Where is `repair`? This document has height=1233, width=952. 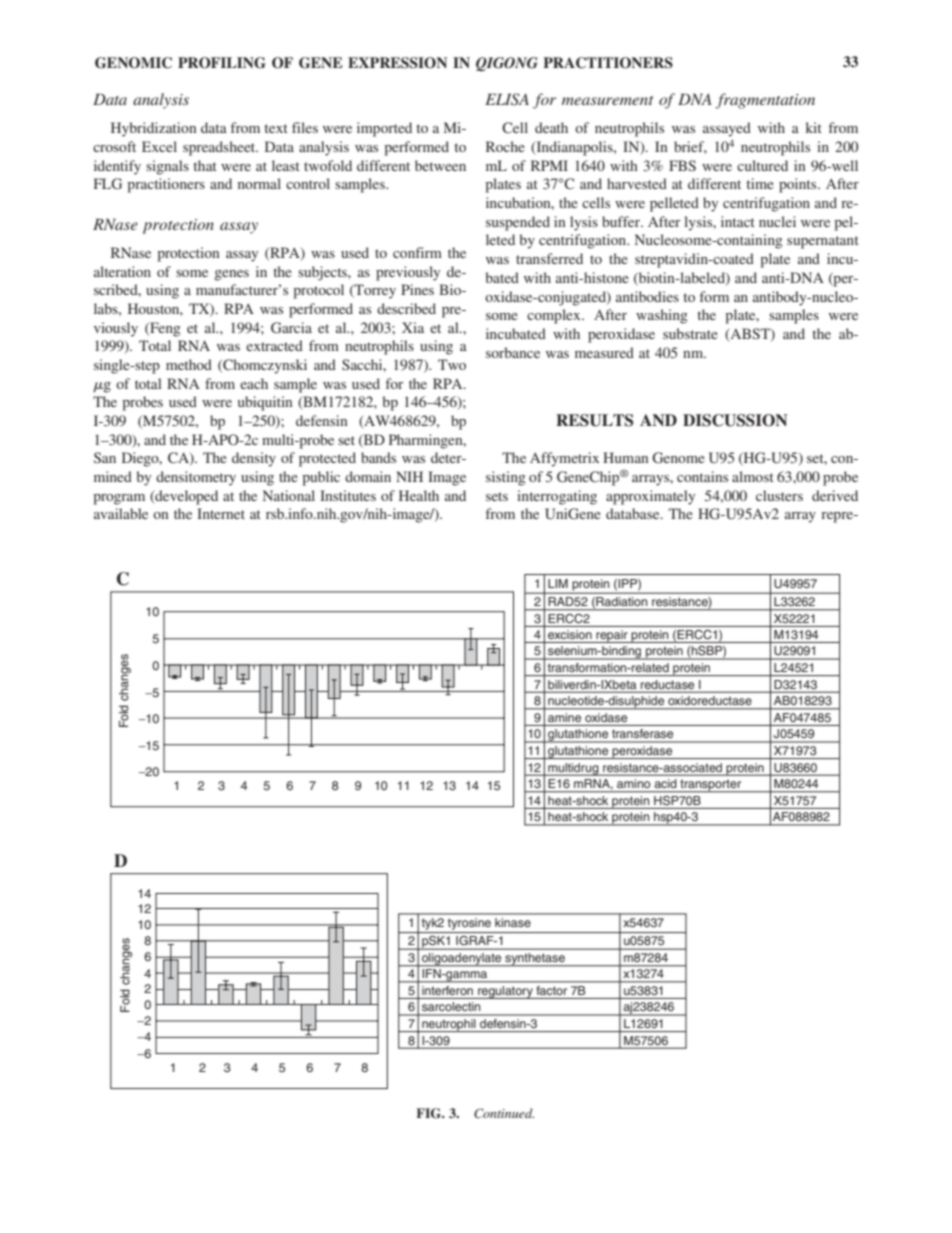 repair is located at coordinates (612, 636).
